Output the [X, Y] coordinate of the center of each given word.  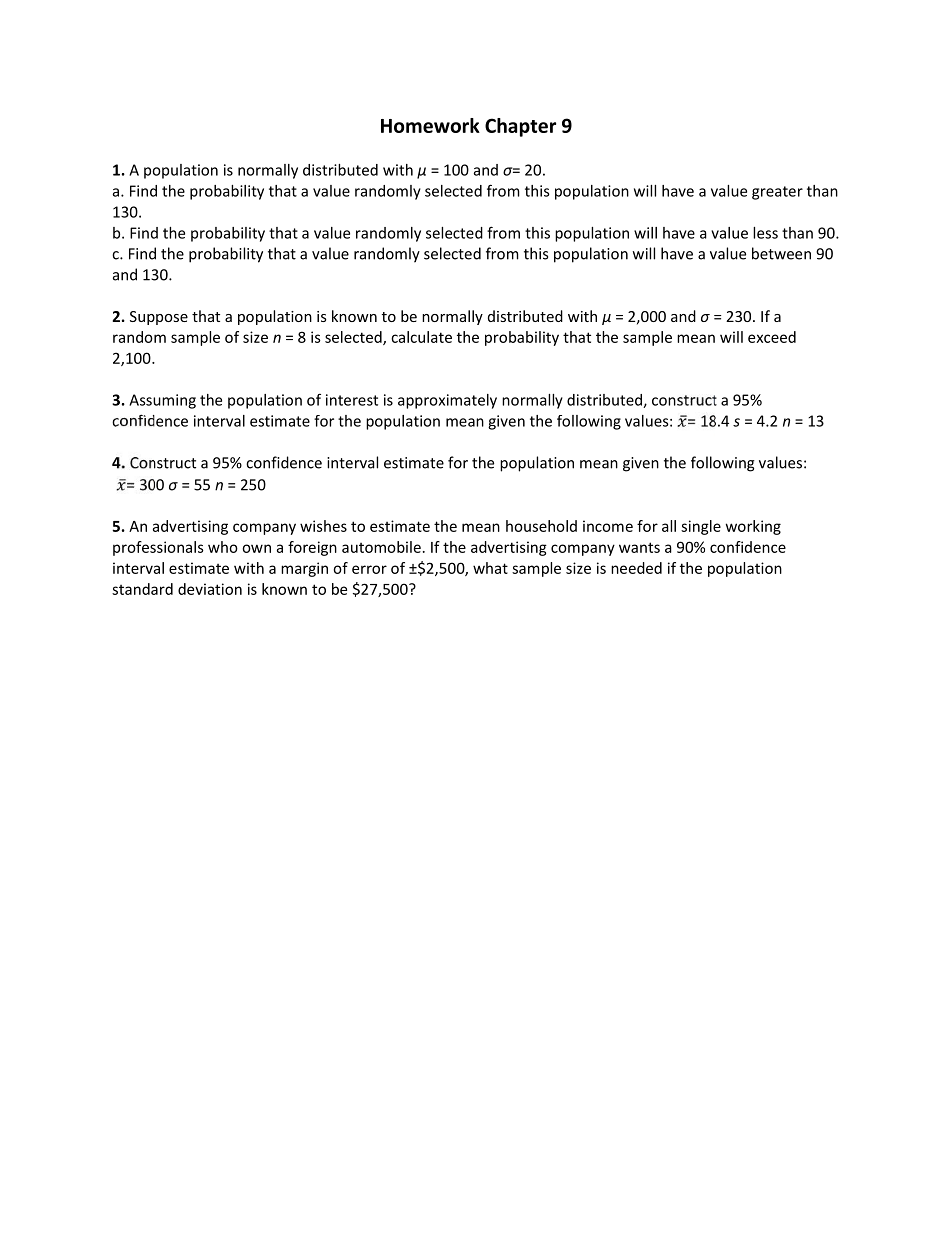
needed [636, 568]
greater [777, 193]
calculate [421, 337]
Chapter [520, 127]
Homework [430, 125]
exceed [772, 337]
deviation [210, 589]
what [490, 568]
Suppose [159, 318]
